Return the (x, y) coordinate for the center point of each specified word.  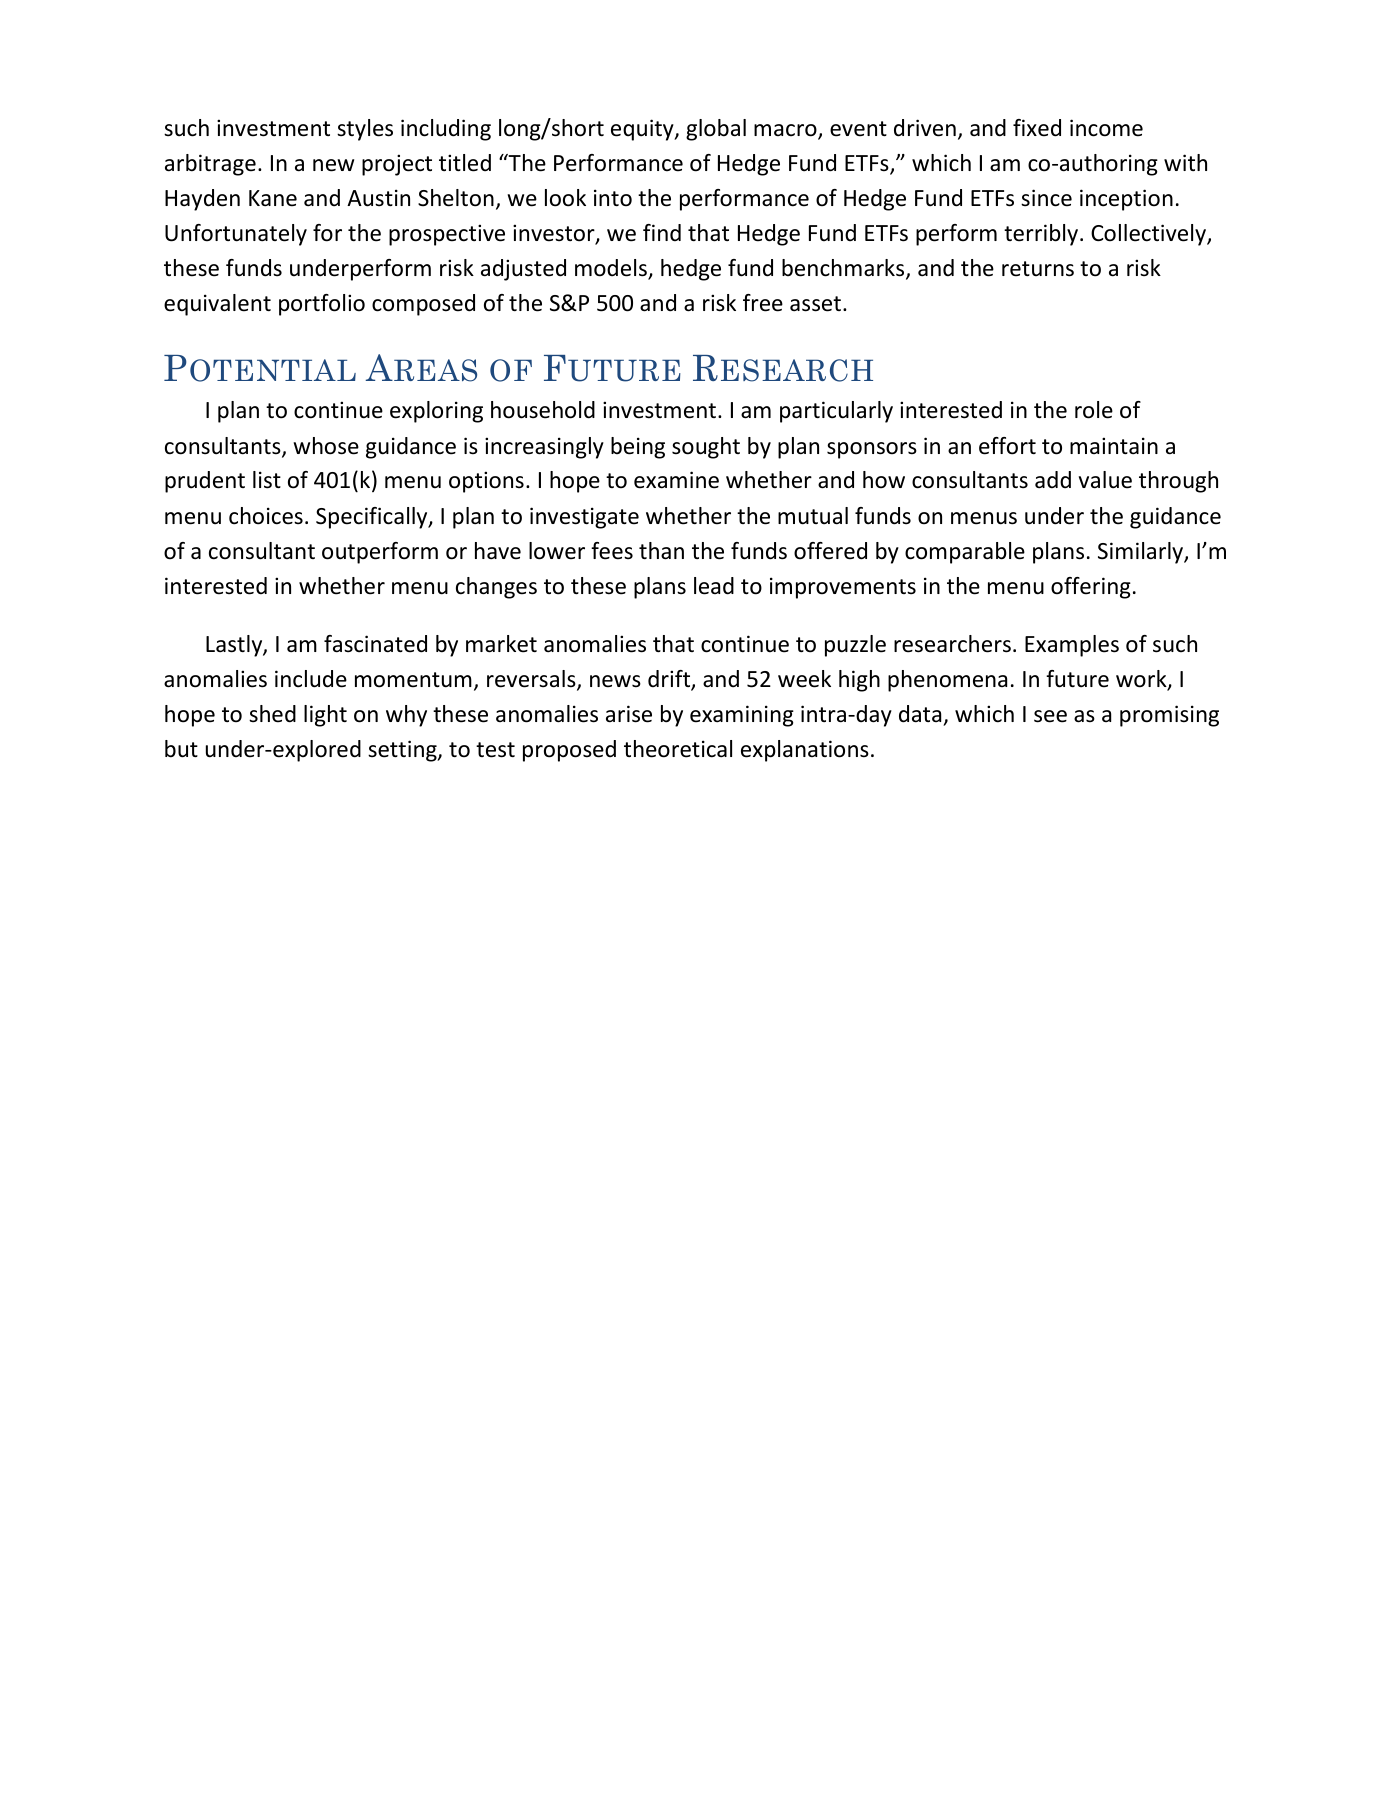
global (716, 130)
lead (714, 586)
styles (365, 130)
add (1053, 480)
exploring (436, 412)
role (1094, 410)
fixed (1037, 128)
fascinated (375, 644)
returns (1038, 269)
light (325, 716)
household (543, 410)
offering (1091, 588)
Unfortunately (236, 235)
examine (676, 480)
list (267, 480)
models (612, 269)
